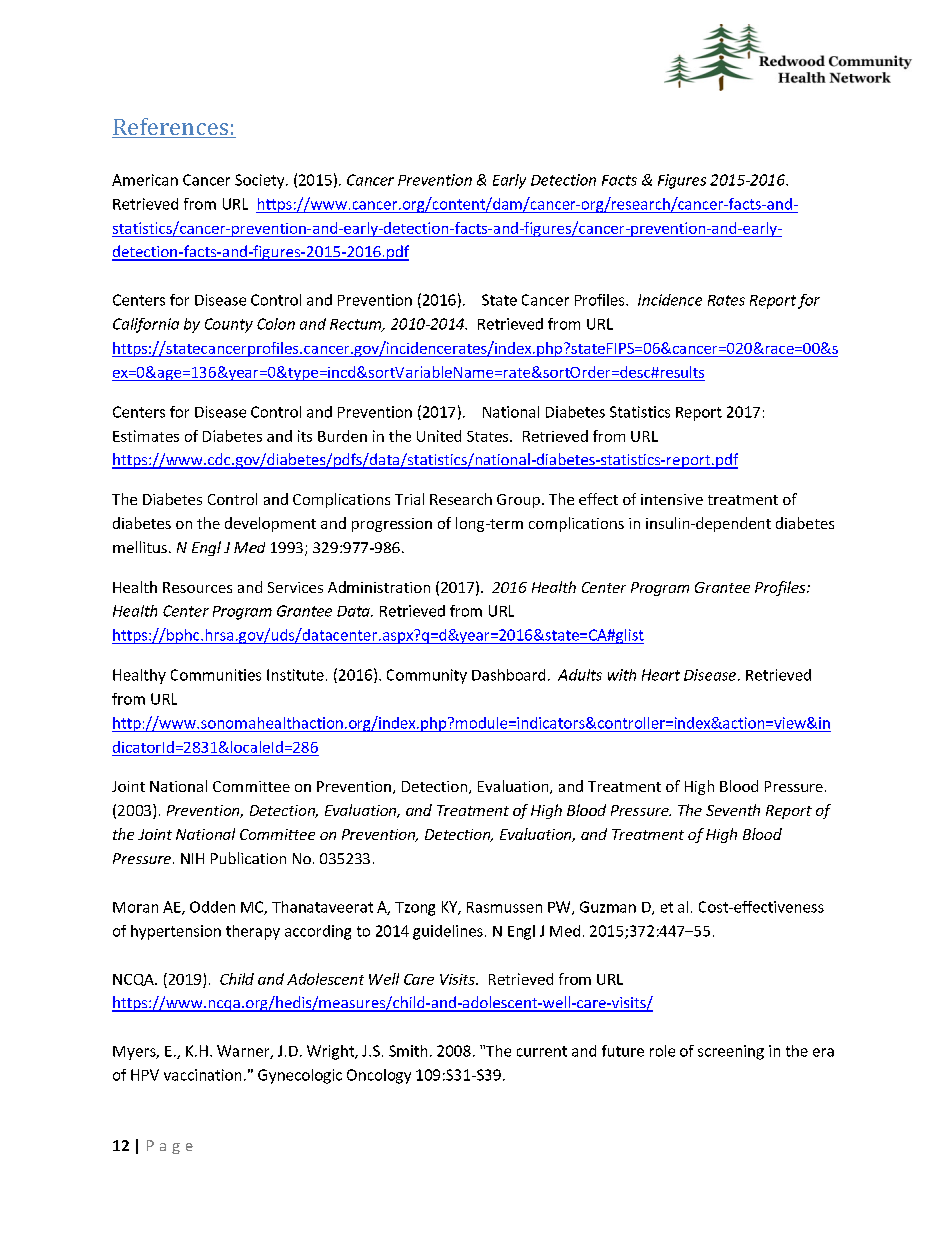  What do you see at coordinates (661, 675) in the screenshot?
I see `Heart` at bounding box center [661, 675].
